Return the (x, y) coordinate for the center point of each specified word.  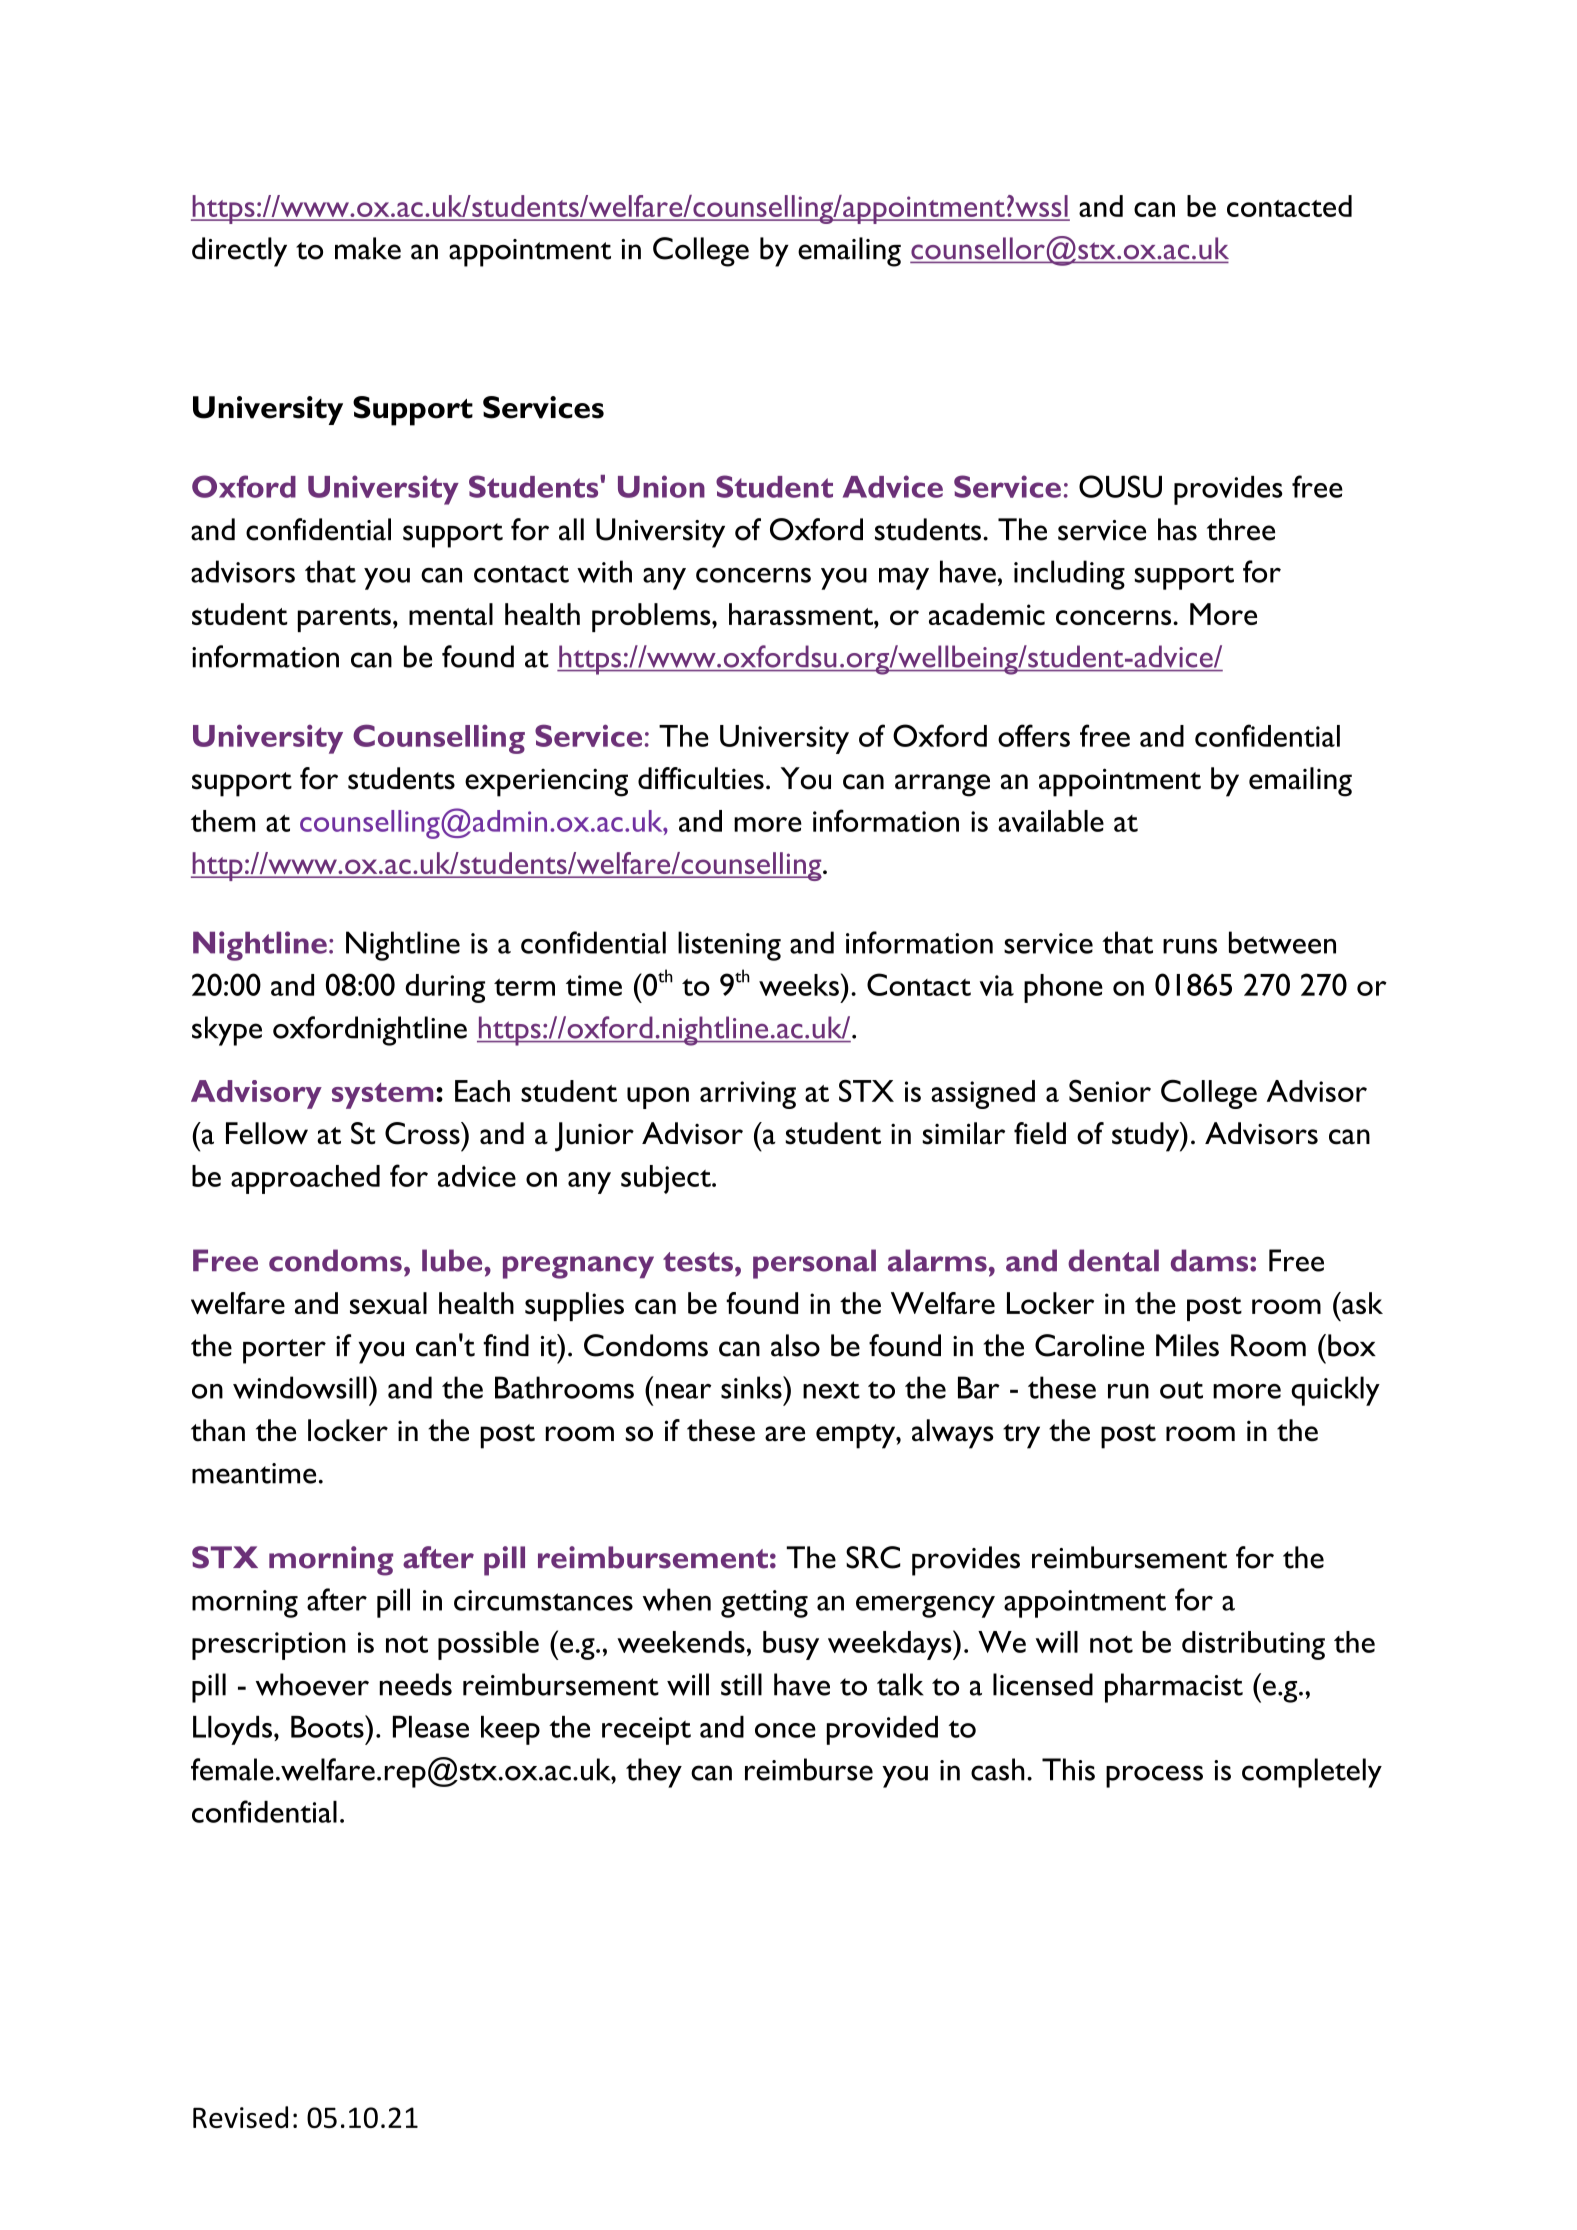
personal (814, 1264)
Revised (240, 2117)
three (1241, 529)
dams (1211, 1260)
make (368, 248)
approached (305, 1179)
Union (661, 486)
